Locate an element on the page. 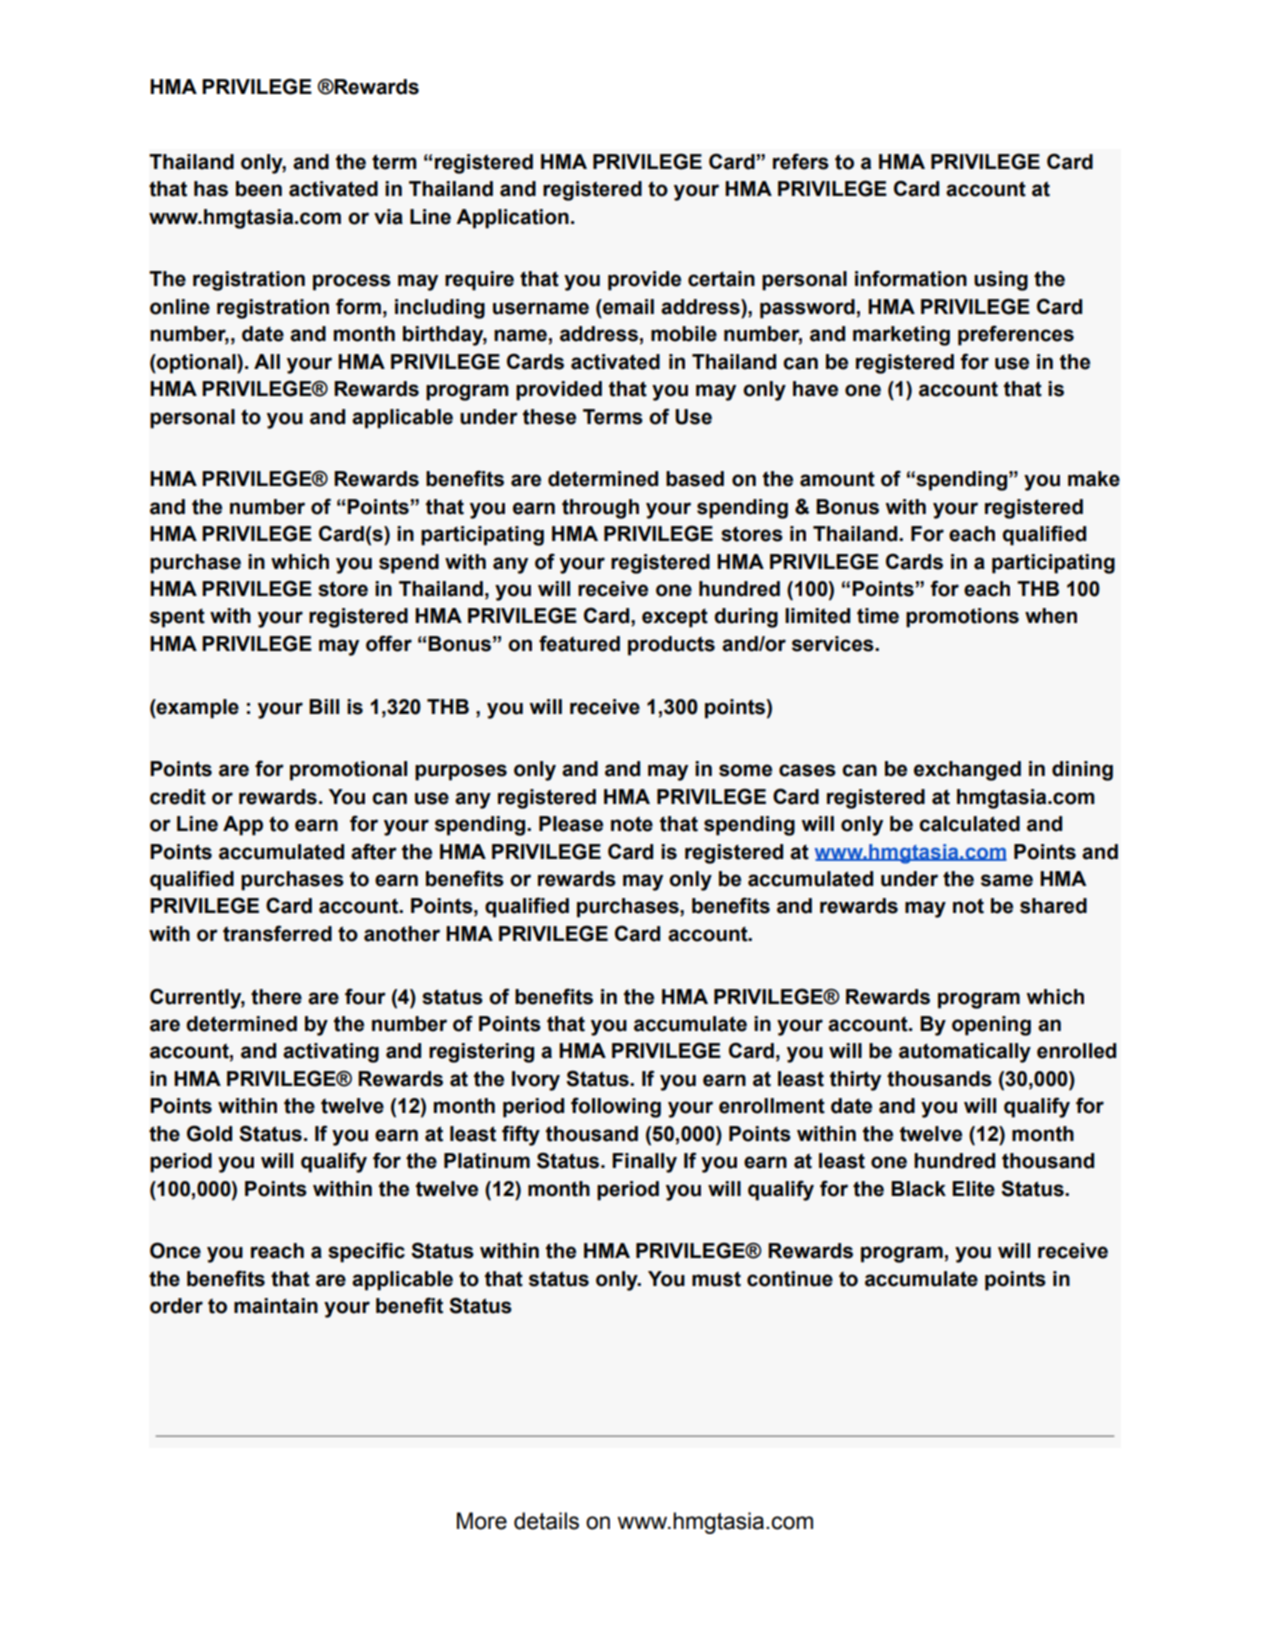 This page has height=1643, width=1270. More is located at coordinates (482, 1521).
